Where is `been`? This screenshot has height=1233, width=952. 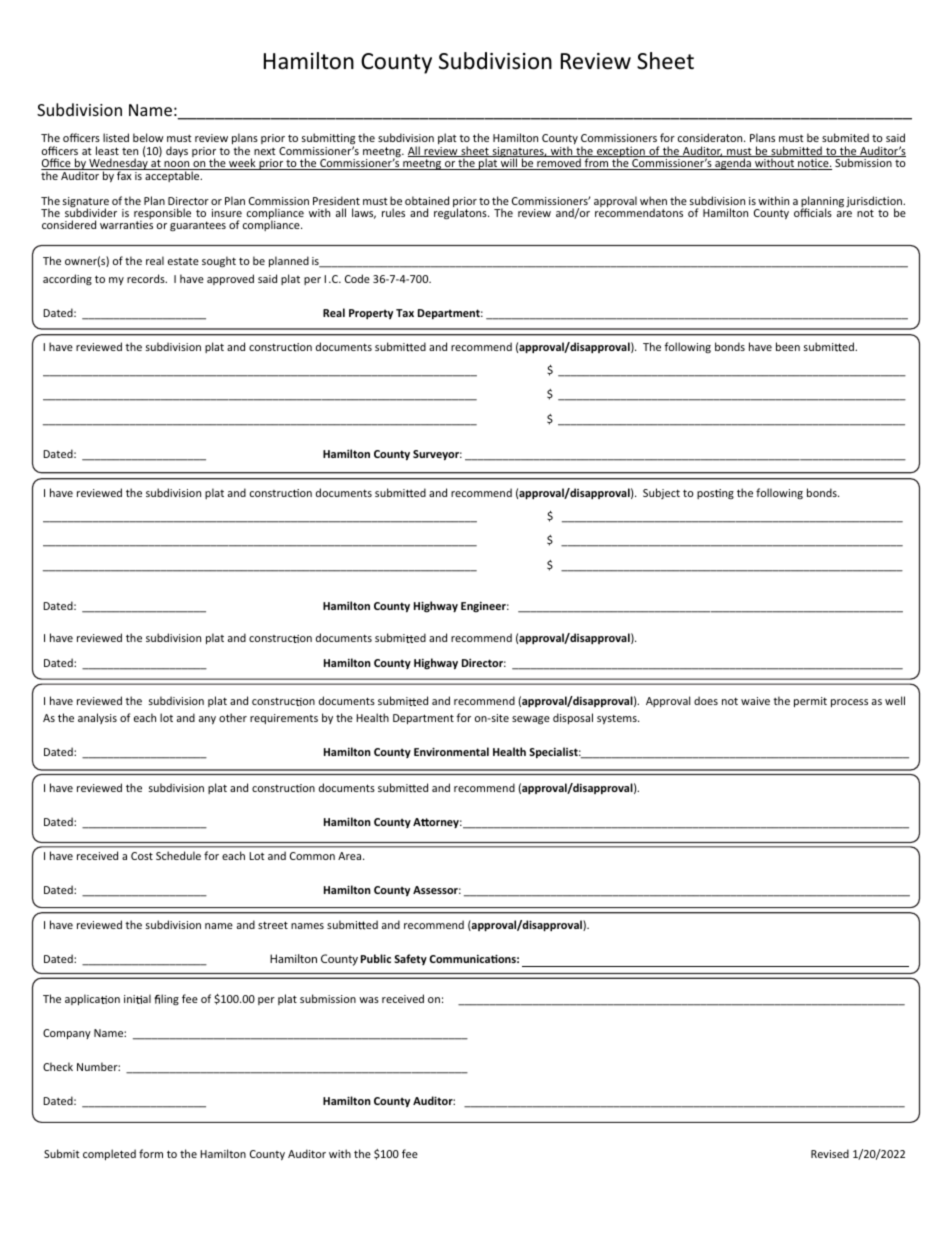
been is located at coordinates (788, 346).
